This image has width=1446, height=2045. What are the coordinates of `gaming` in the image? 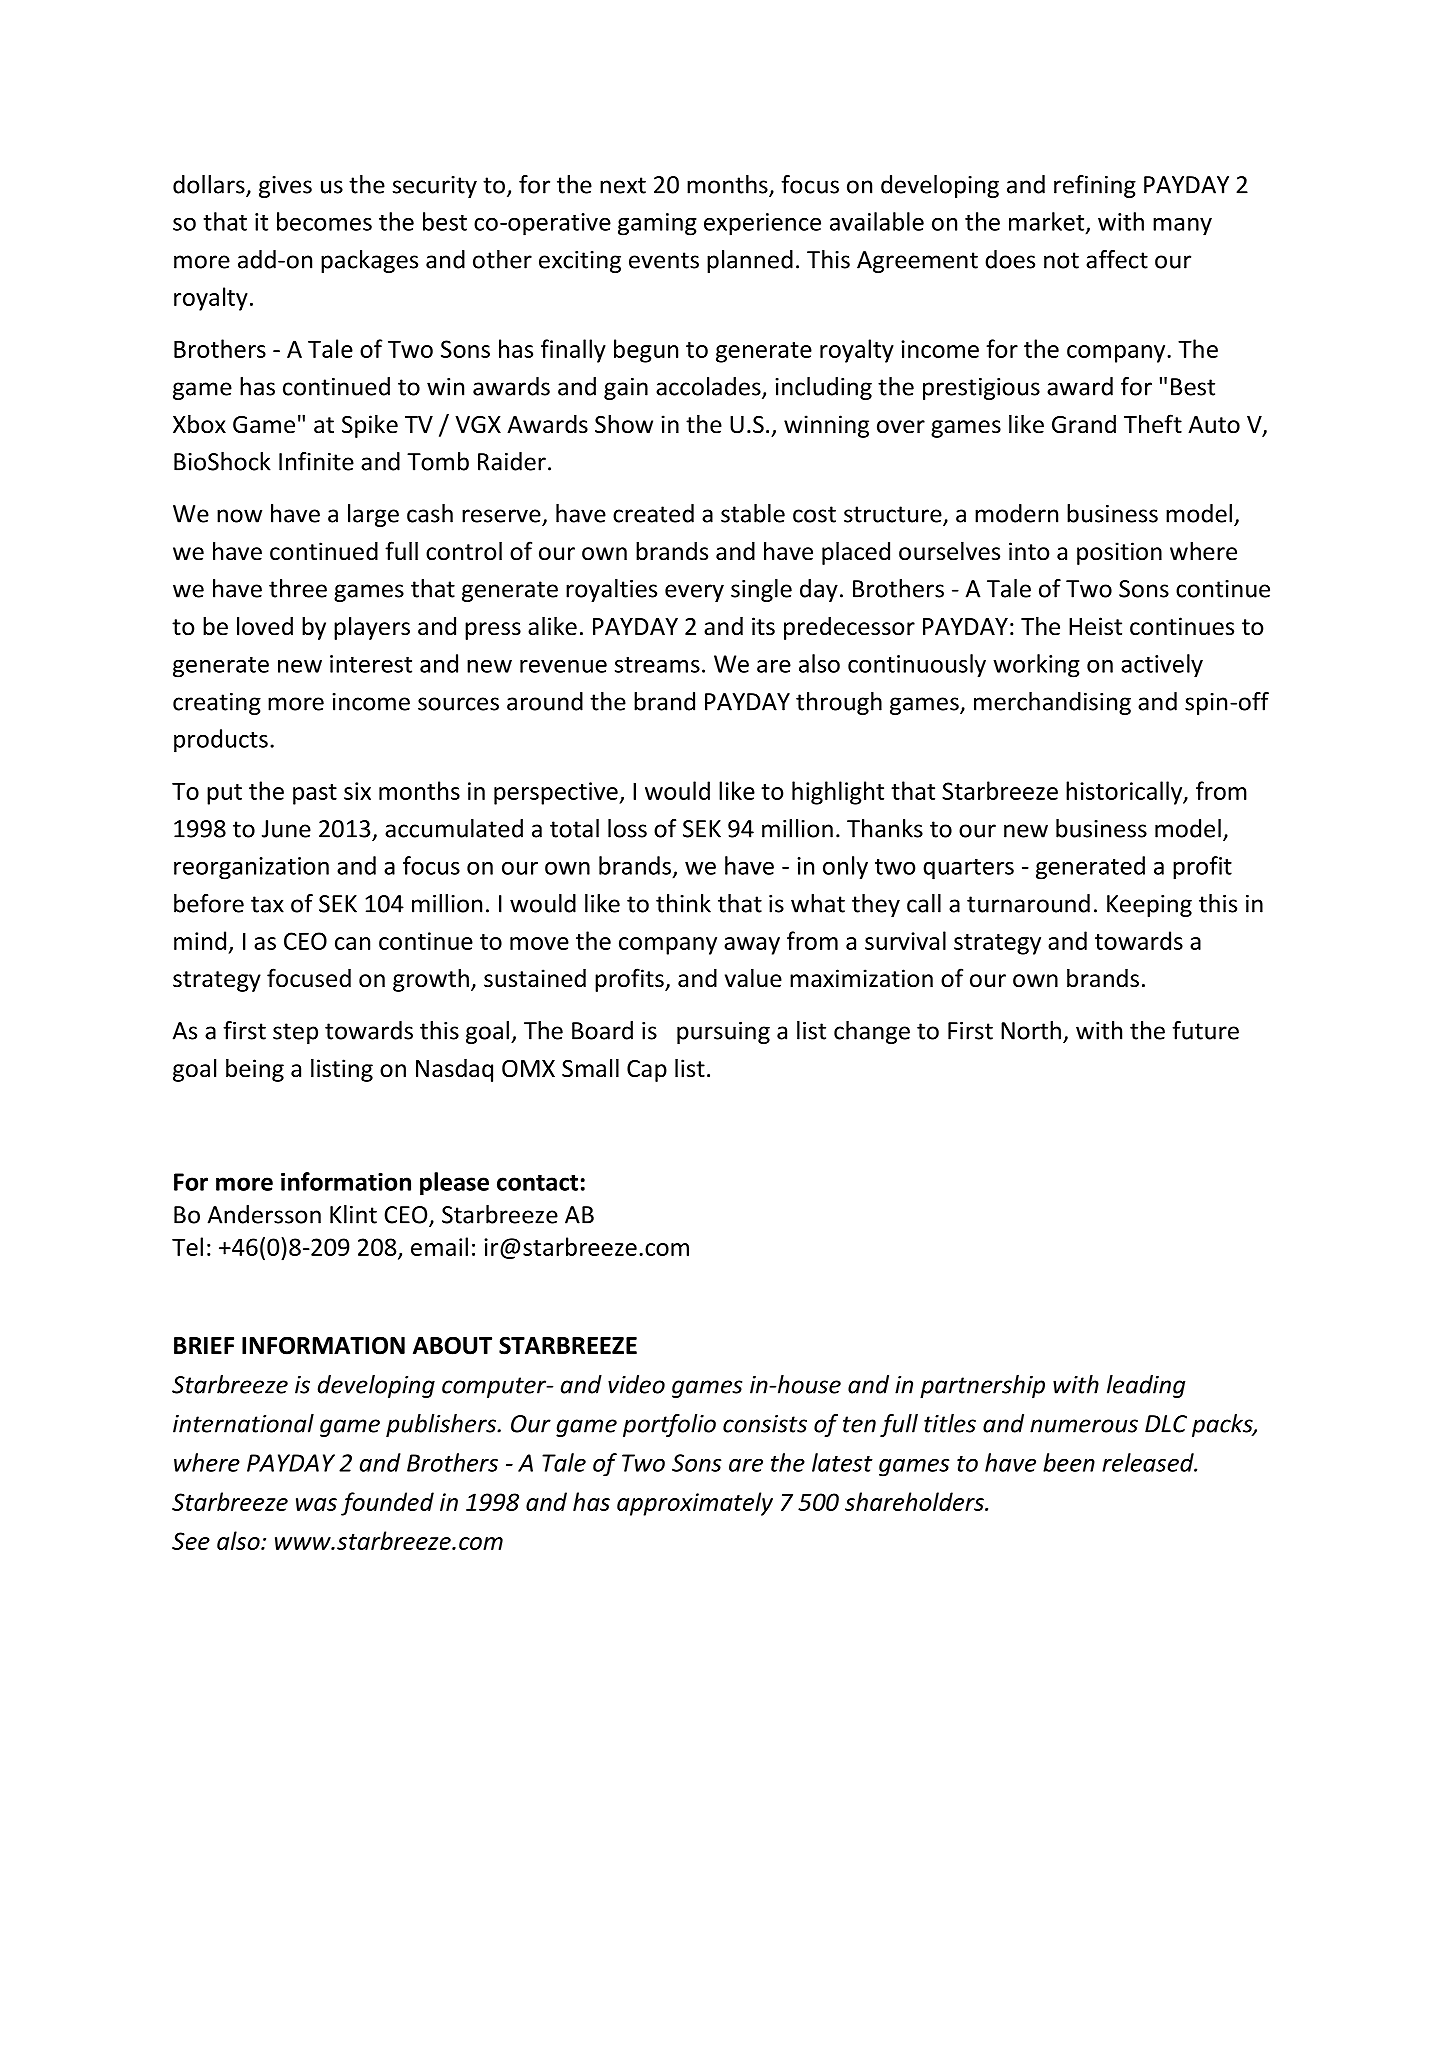 It's located at (657, 224).
